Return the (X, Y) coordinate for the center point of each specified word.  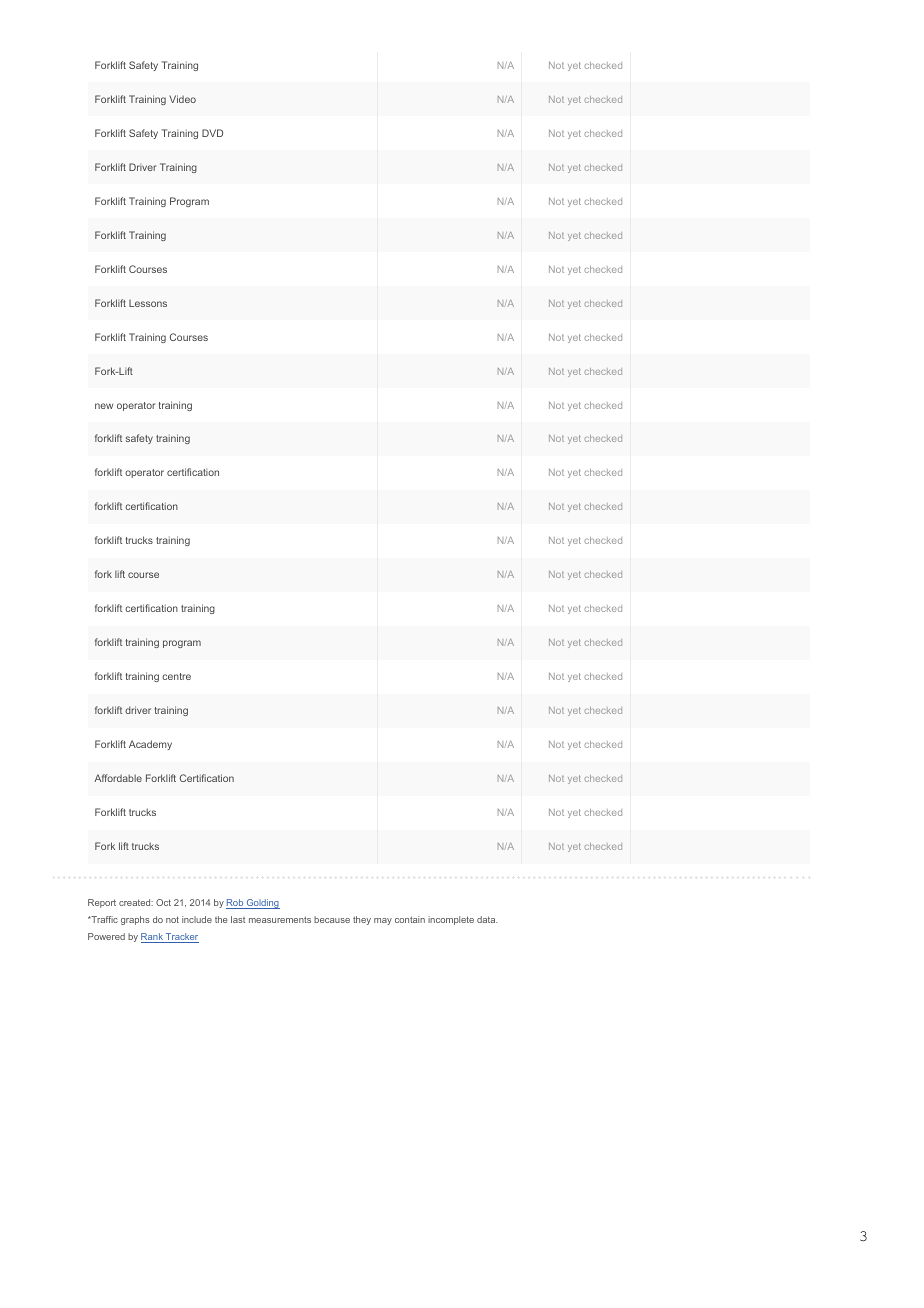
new (104, 406)
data (487, 919)
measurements (280, 919)
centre (176, 676)
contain (410, 919)
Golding (262, 904)
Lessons (148, 303)
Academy (150, 745)
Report (102, 903)
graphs (135, 920)
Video (182, 99)
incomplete (451, 920)
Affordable (118, 778)
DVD (212, 133)
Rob (236, 904)
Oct (163, 902)
